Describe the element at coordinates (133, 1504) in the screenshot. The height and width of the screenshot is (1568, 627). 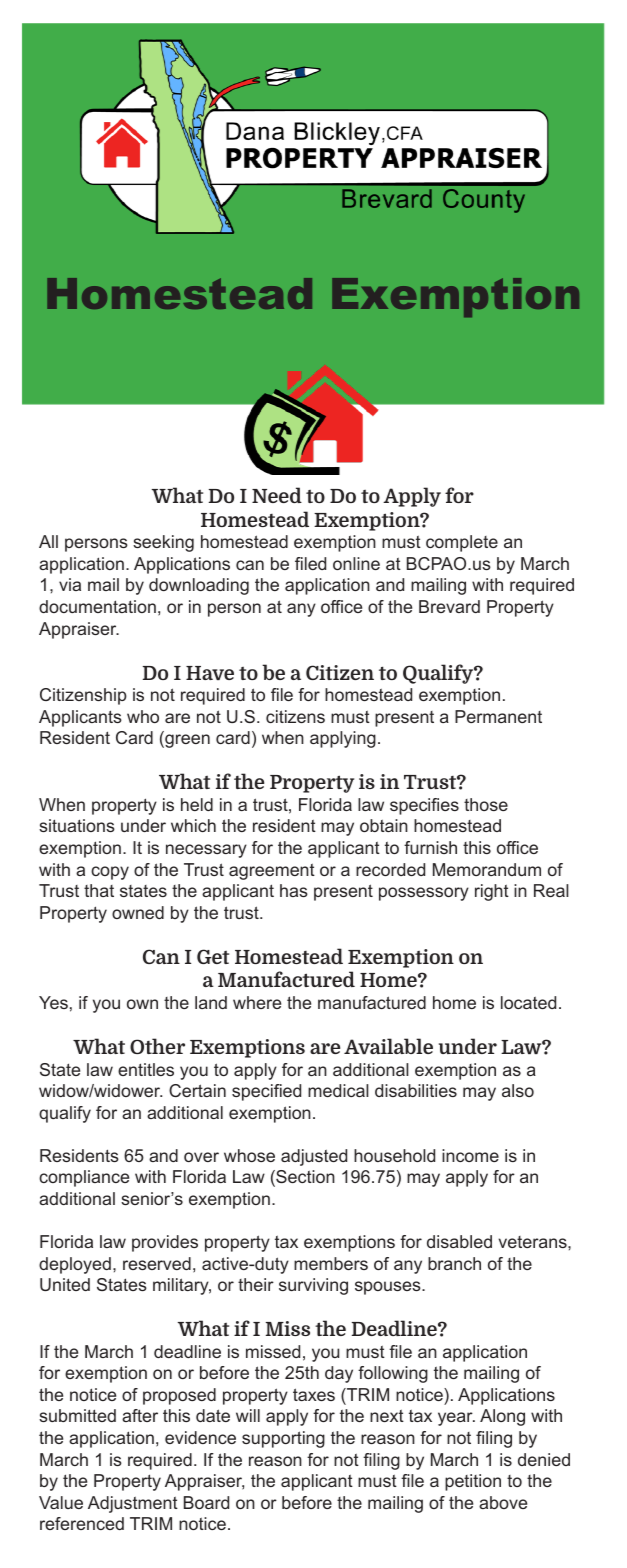
I see `Adjustment` at that location.
